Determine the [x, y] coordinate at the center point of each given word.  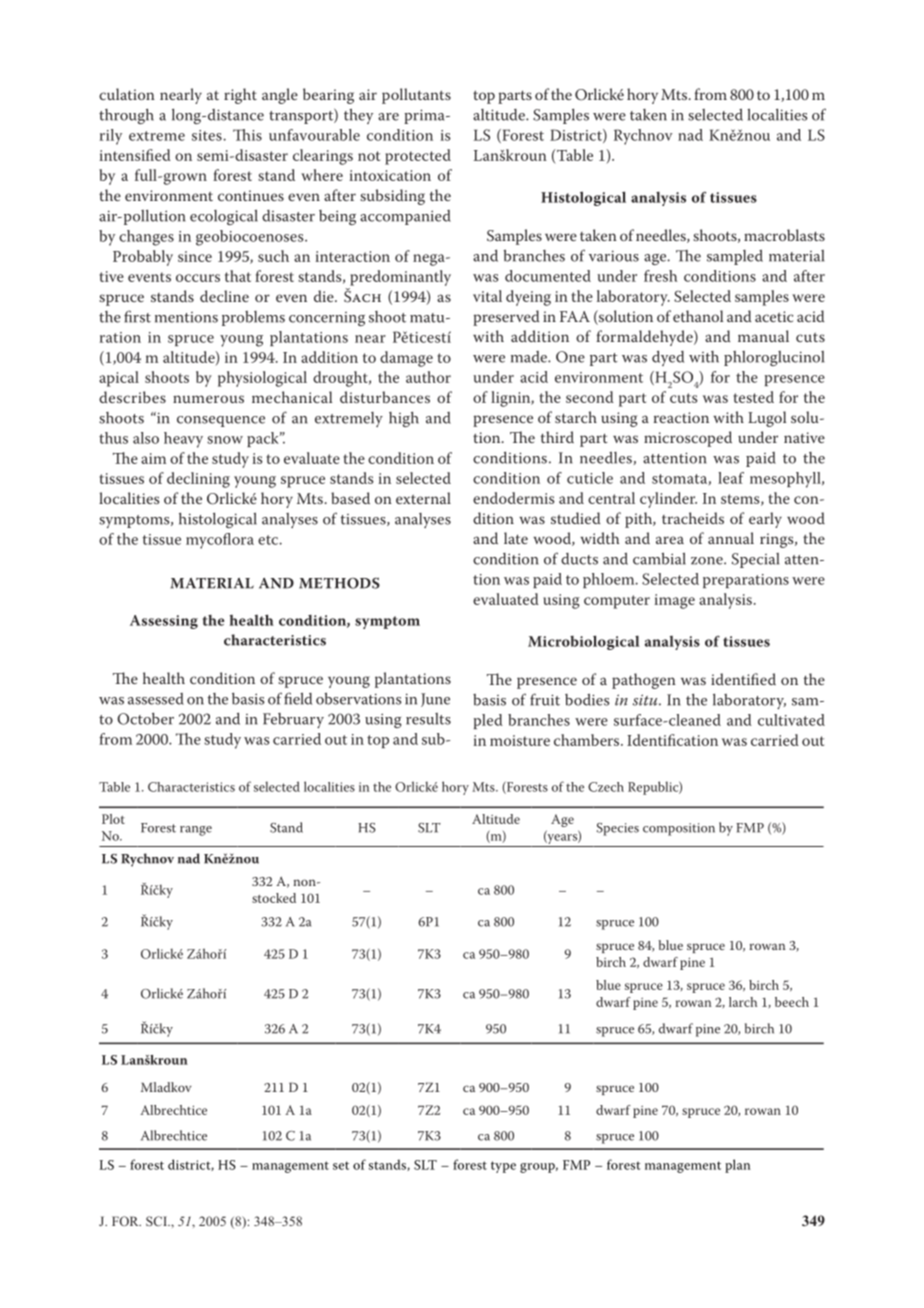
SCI [157, 1221]
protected [418, 157]
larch [743, 1002]
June [435, 700]
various [614, 256]
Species [617, 829]
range [196, 831]
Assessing [164, 622]
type [503, 1167]
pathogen [644, 681]
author [428, 377]
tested [753, 397]
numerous [208, 399]
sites [208, 135]
